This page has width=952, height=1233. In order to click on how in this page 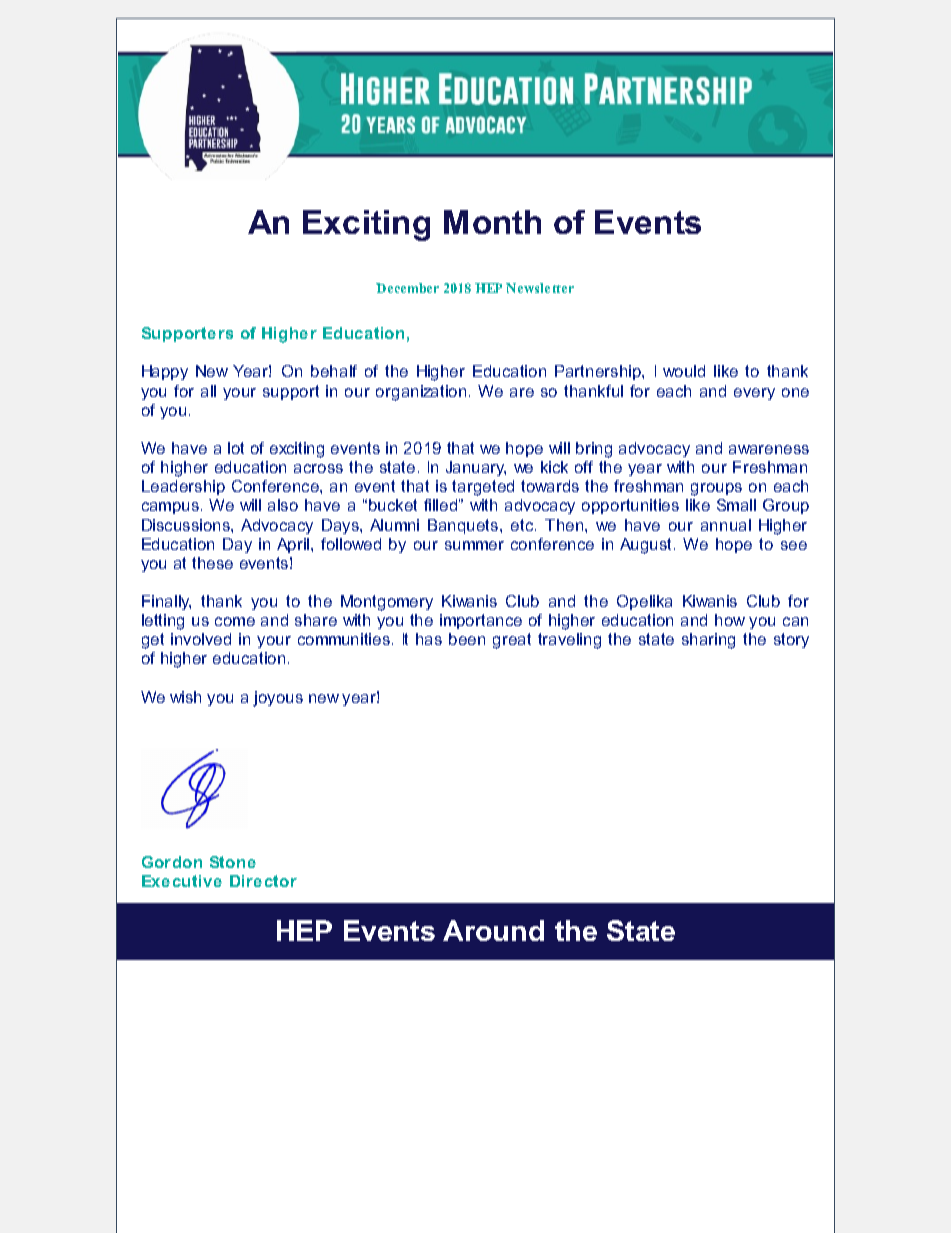, I will do `click(730, 620)`.
